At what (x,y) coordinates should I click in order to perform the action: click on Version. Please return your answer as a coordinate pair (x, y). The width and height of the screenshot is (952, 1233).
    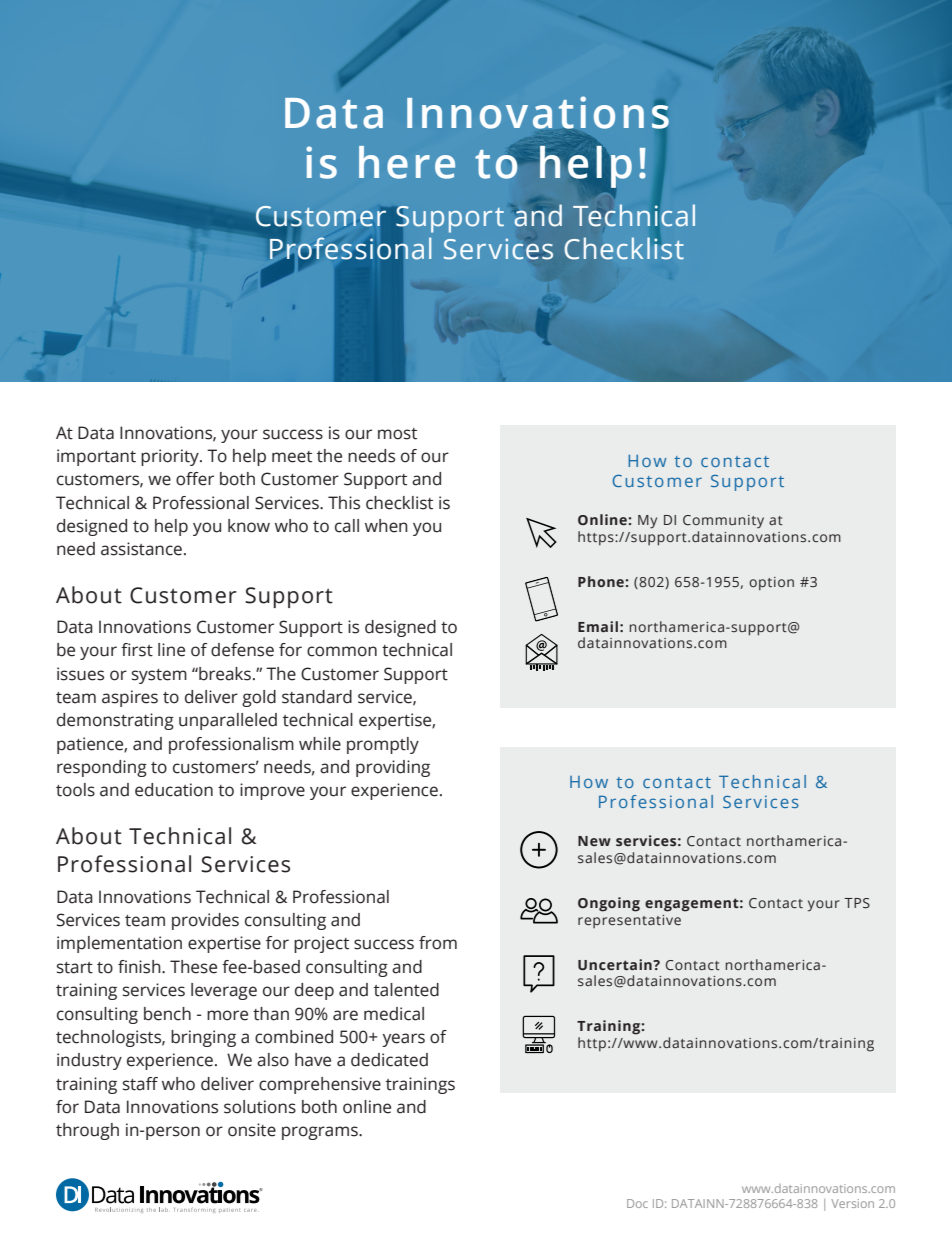
    Looking at the image, I should click on (852, 1203).
